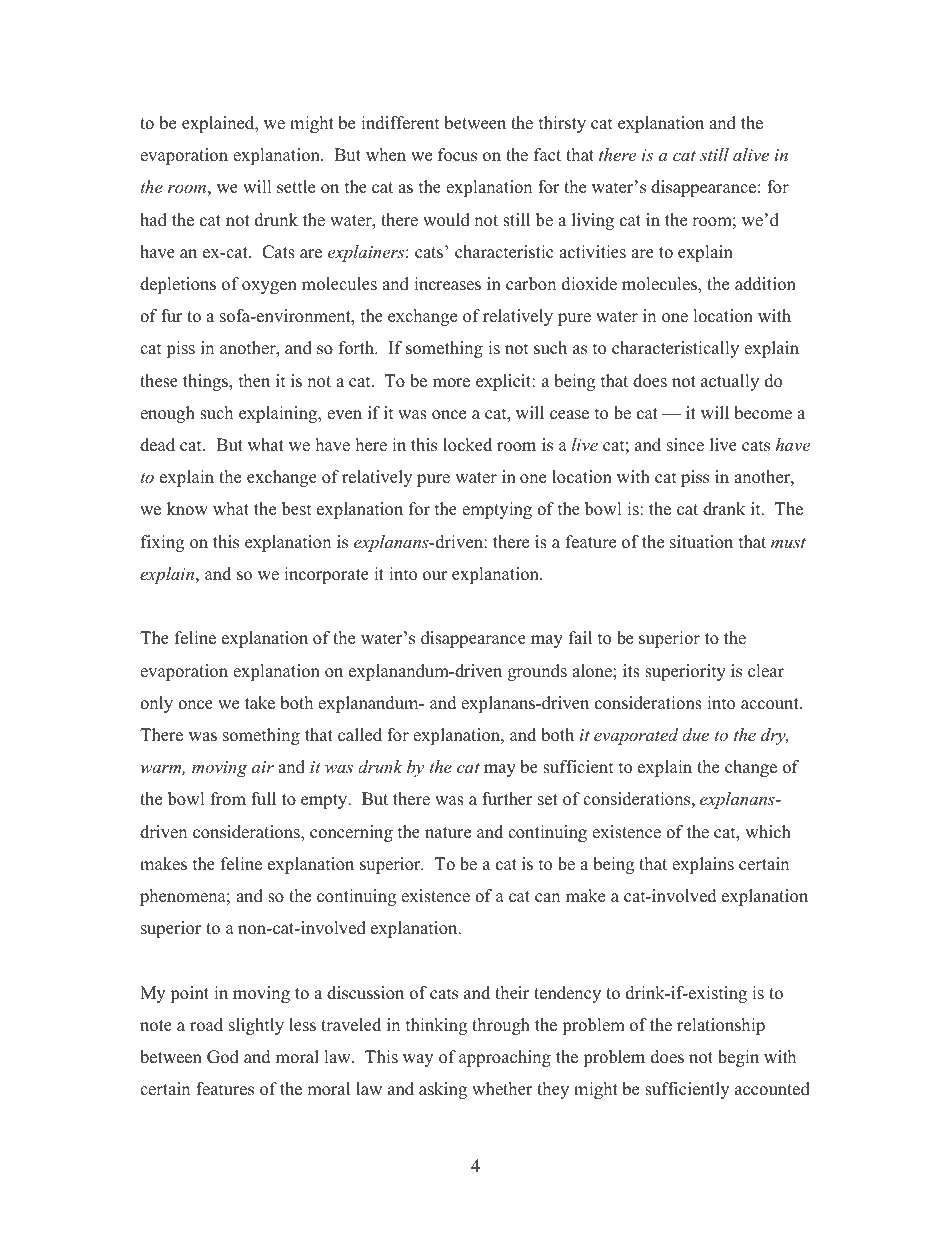 The height and width of the screenshot is (1233, 952). What do you see at coordinates (593, 221) in the screenshot?
I see `living` at bounding box center [593, 221].
